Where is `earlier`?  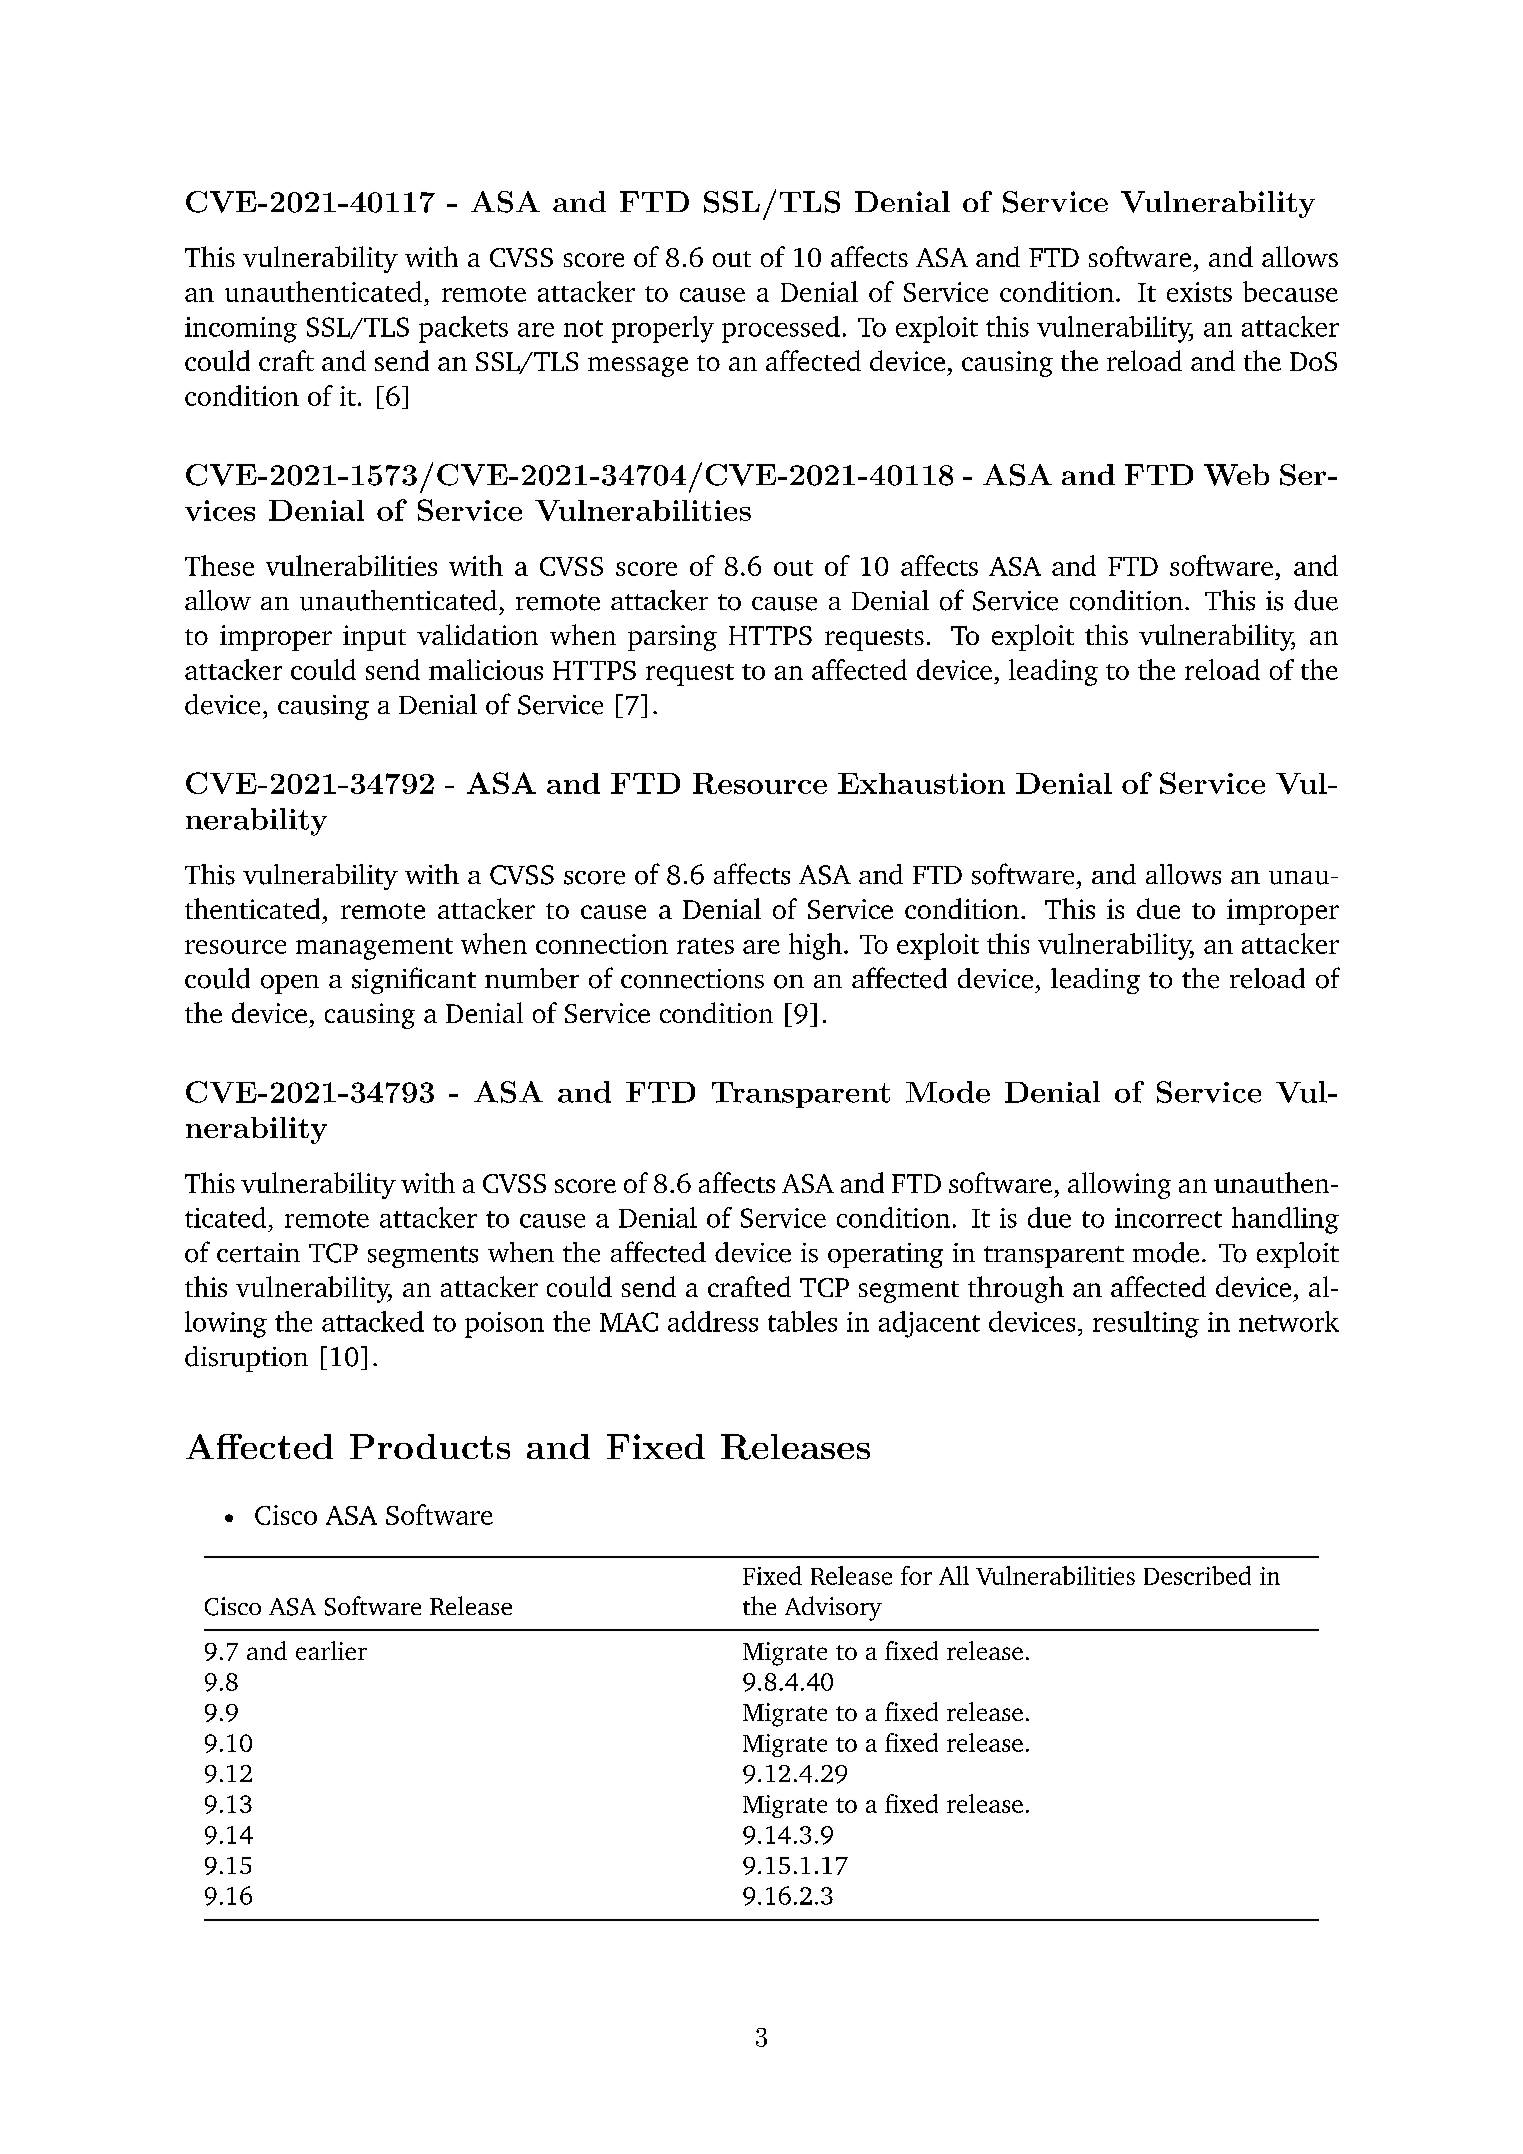
earlier is located at coordinates (331, 1650).
